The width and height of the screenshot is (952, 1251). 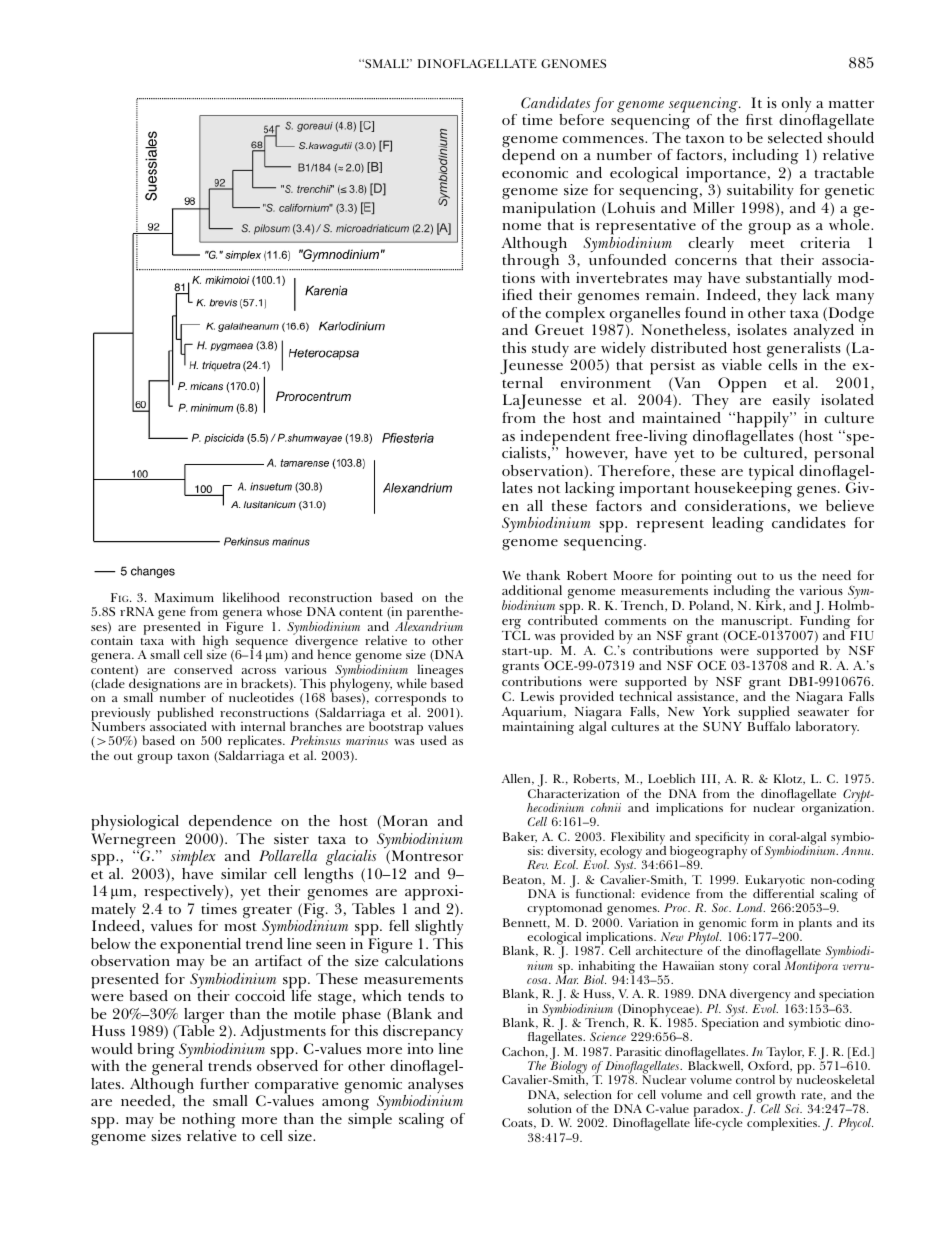 I want to click on further, so click(x=224, y=1083).
